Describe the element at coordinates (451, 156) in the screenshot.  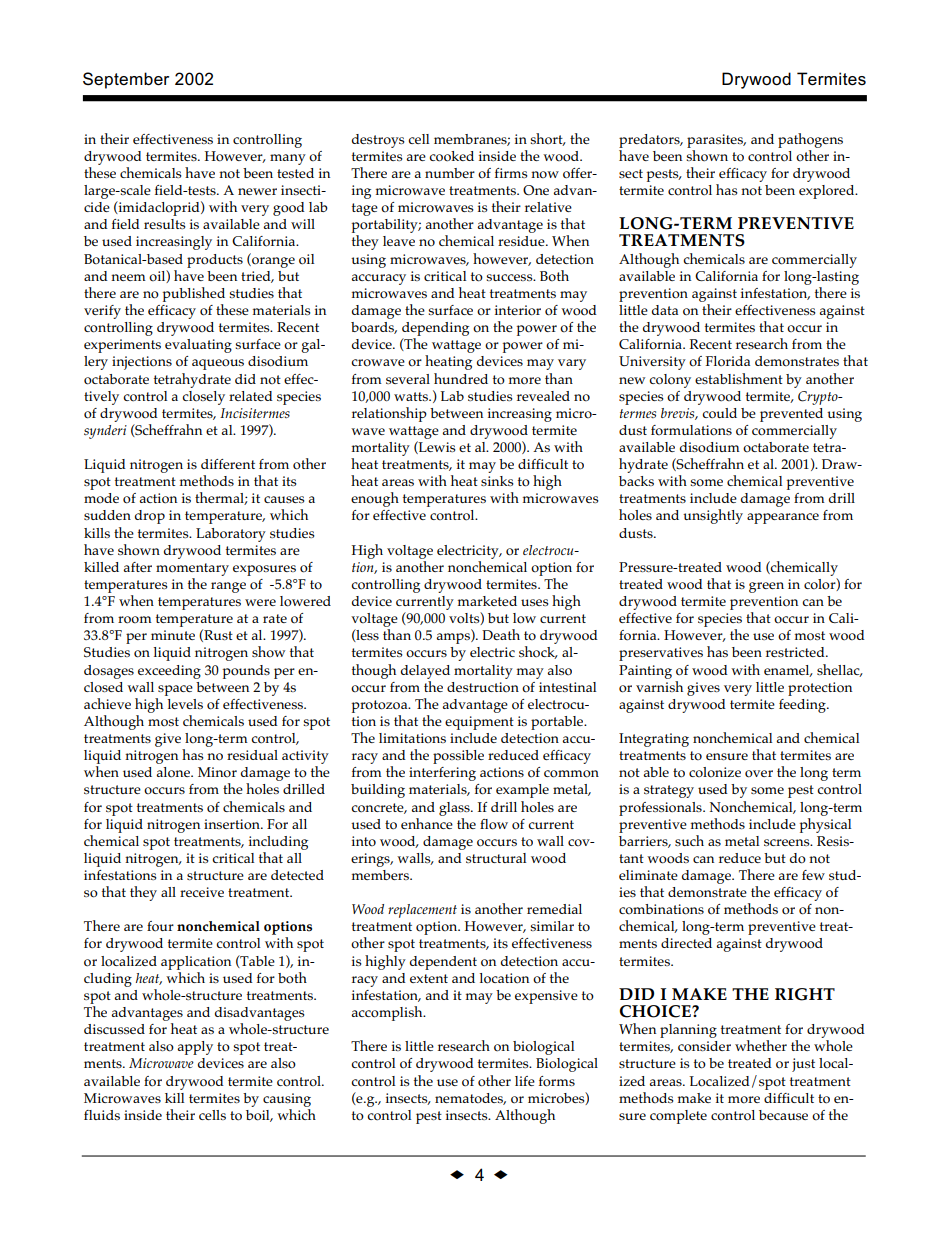
I see `cooked` at that location.
